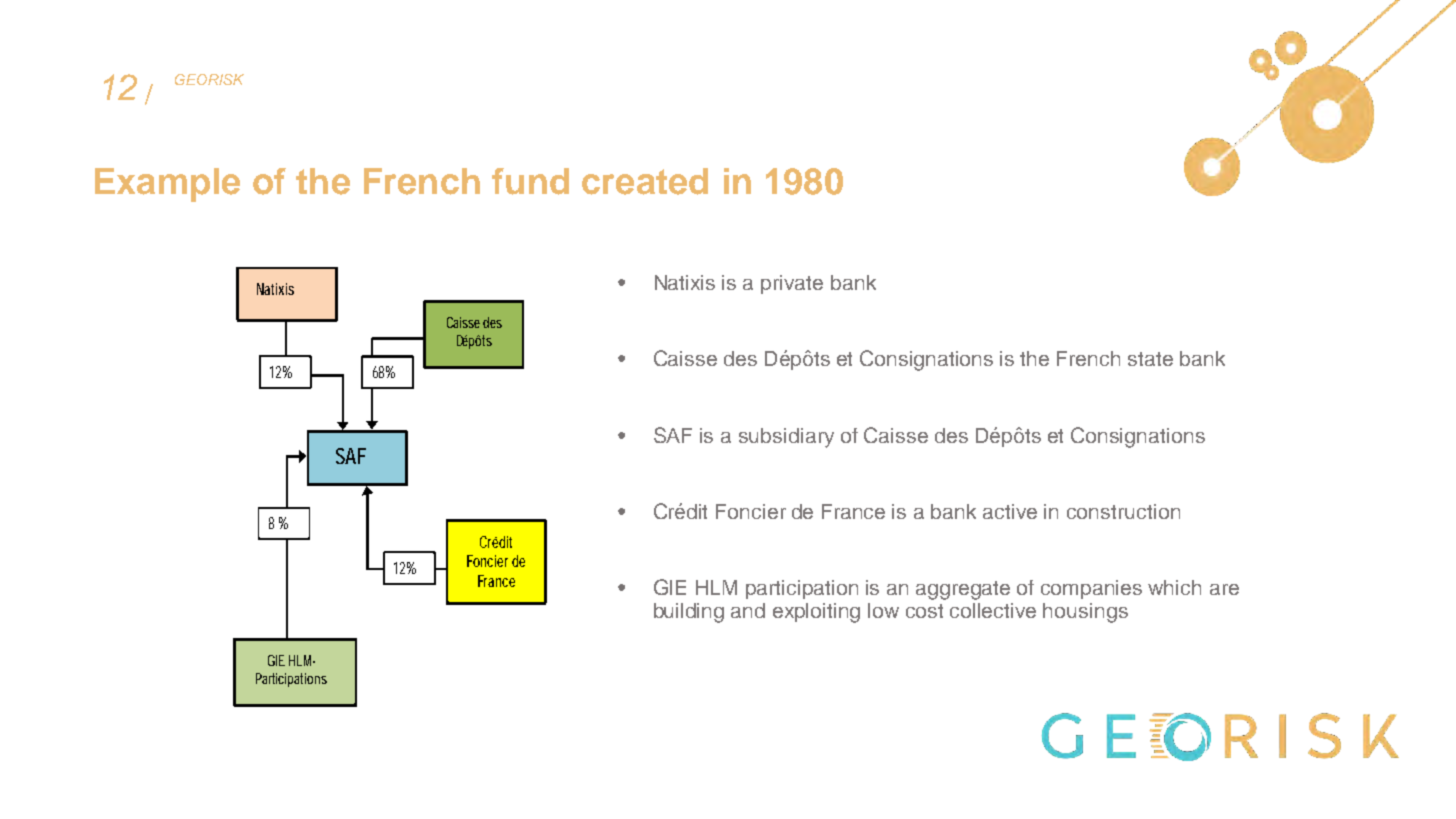 The image size is (1456, 819). Describe the element at coordinates (689, 613) in the screenshot. I see `building` at that location.
